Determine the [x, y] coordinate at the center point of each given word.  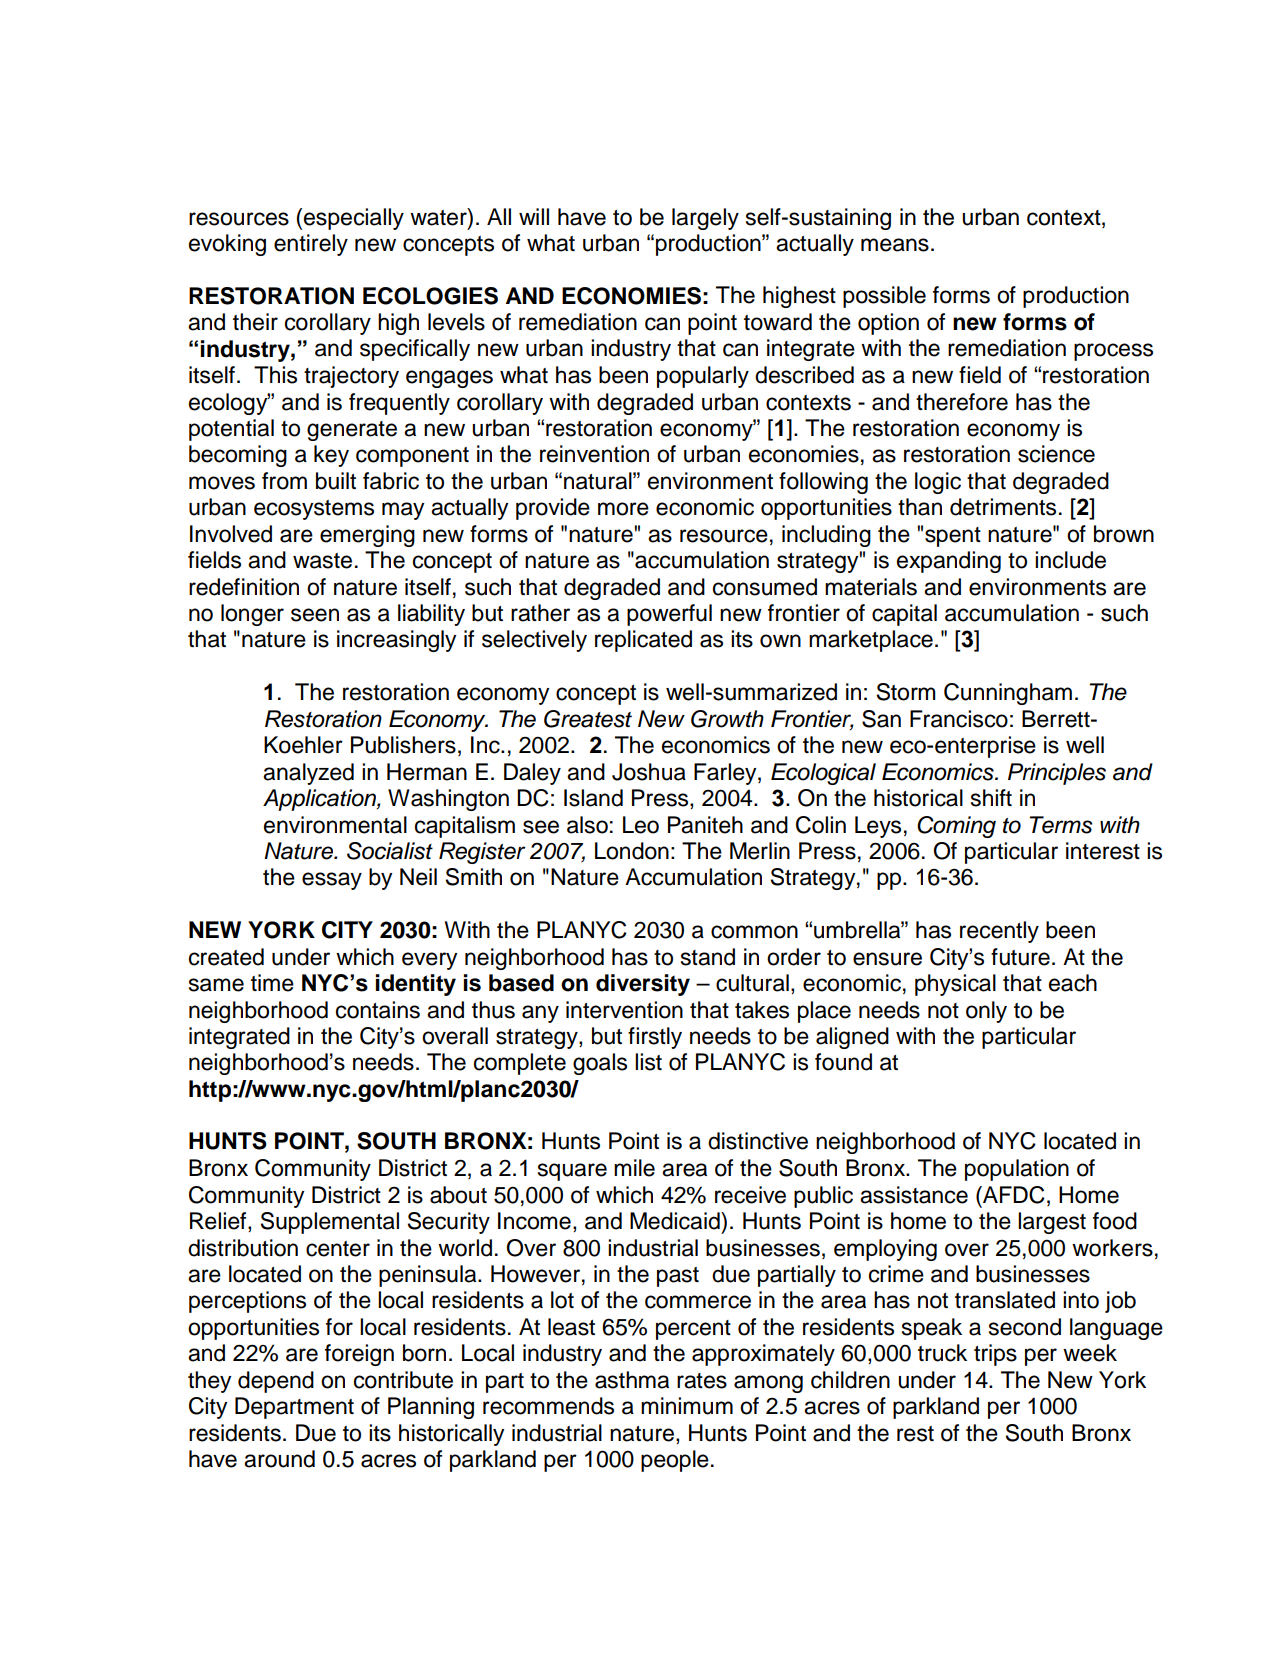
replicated [643, 641]
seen [315, 615]
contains [378, 1010]
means [895, 245]
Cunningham [1008, 694]
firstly [655, 1038]
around [279, 1459]
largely [705, 219]
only [986, 1012]
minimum [687, 1406]
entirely [311, 245]
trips [995, 1355]
